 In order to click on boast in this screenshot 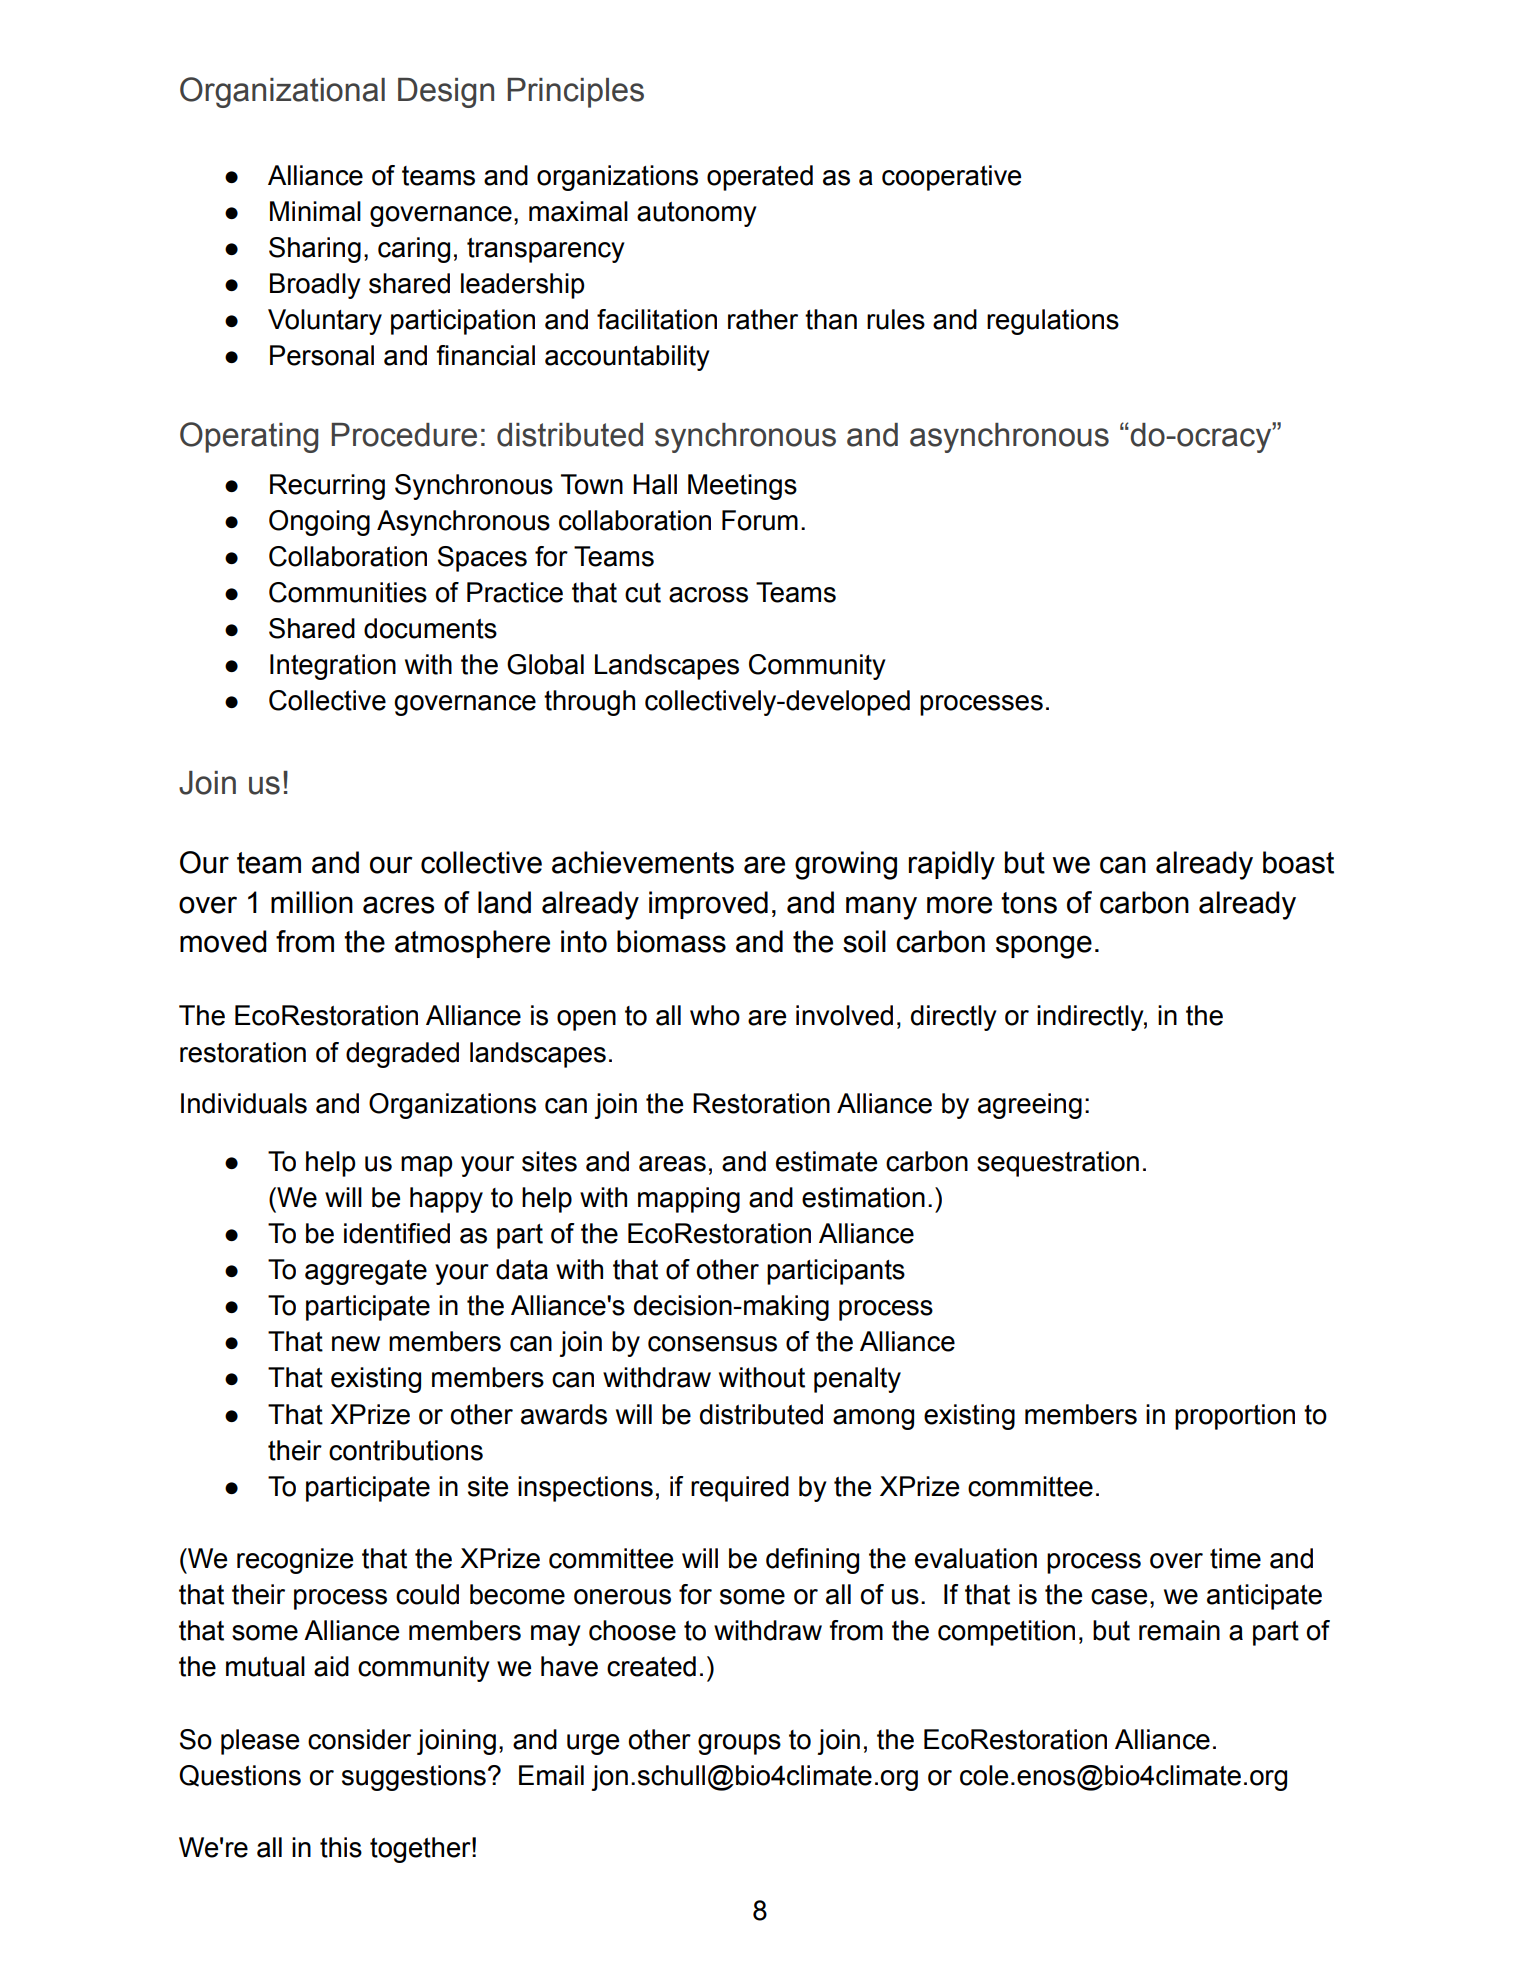, I will do `click(1298, 862)`.
